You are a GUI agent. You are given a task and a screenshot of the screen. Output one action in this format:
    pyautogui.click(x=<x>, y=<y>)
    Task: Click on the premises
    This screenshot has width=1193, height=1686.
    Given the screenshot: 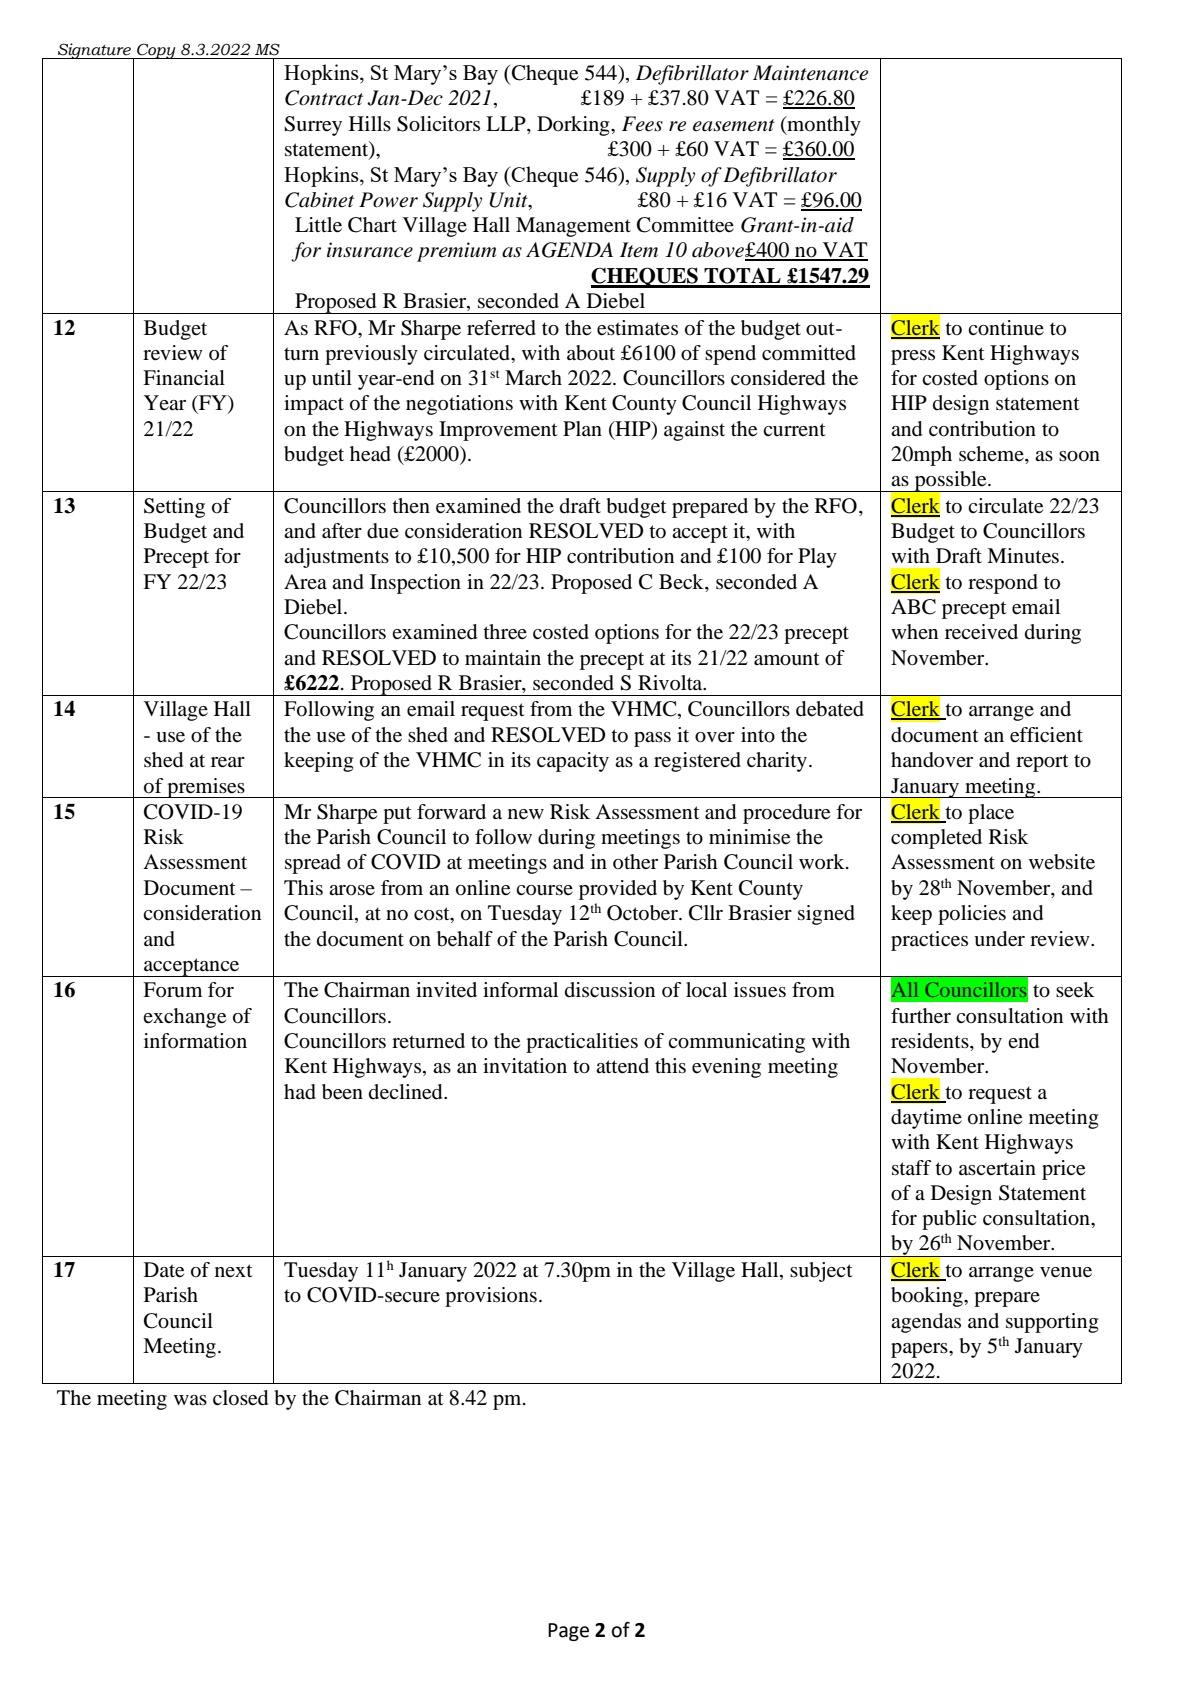 What is the action you would take?
    pyautogui.click(x=206, y=788)
